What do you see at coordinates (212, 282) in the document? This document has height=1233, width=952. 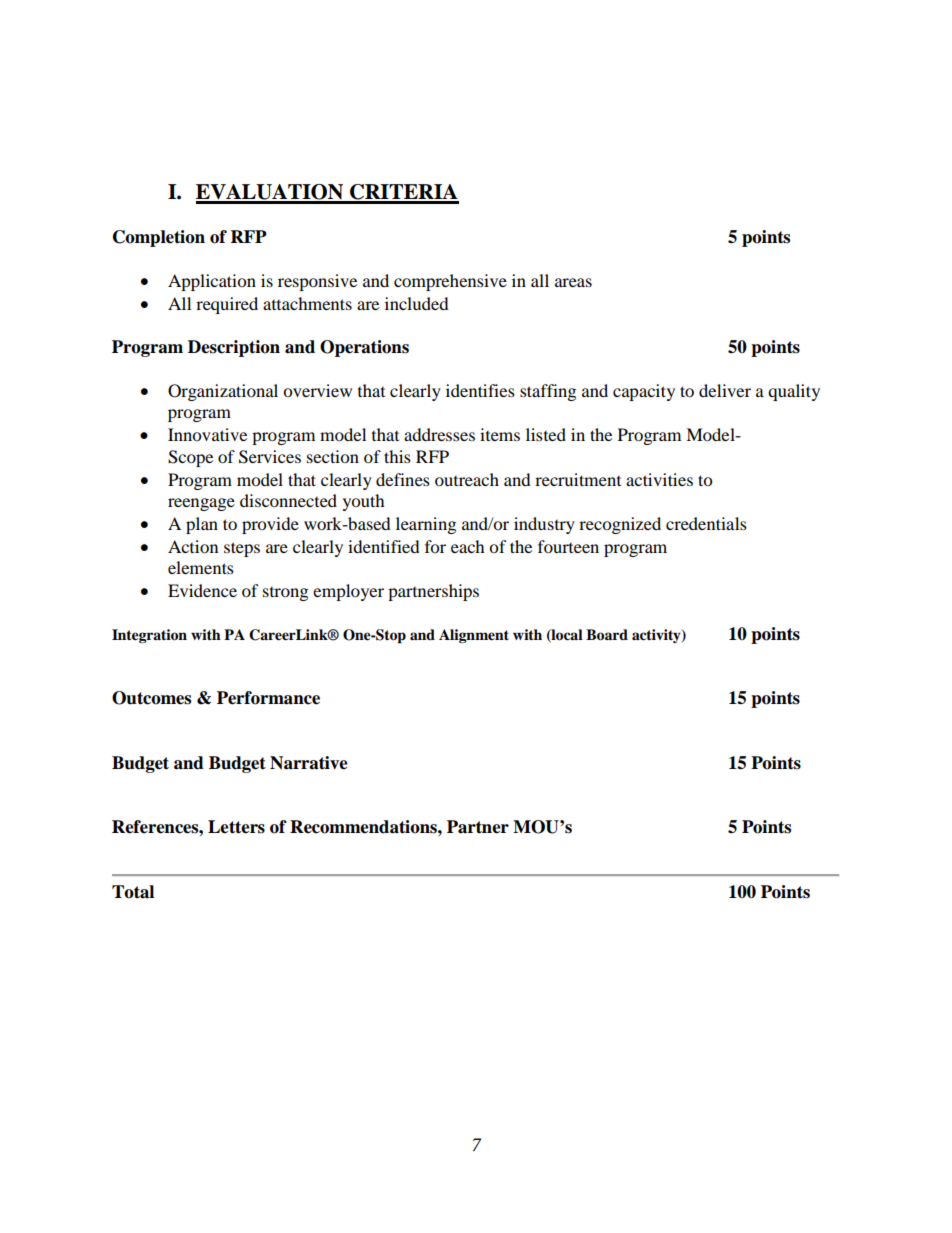 I see `Application` at bounding box center [212, 282].
